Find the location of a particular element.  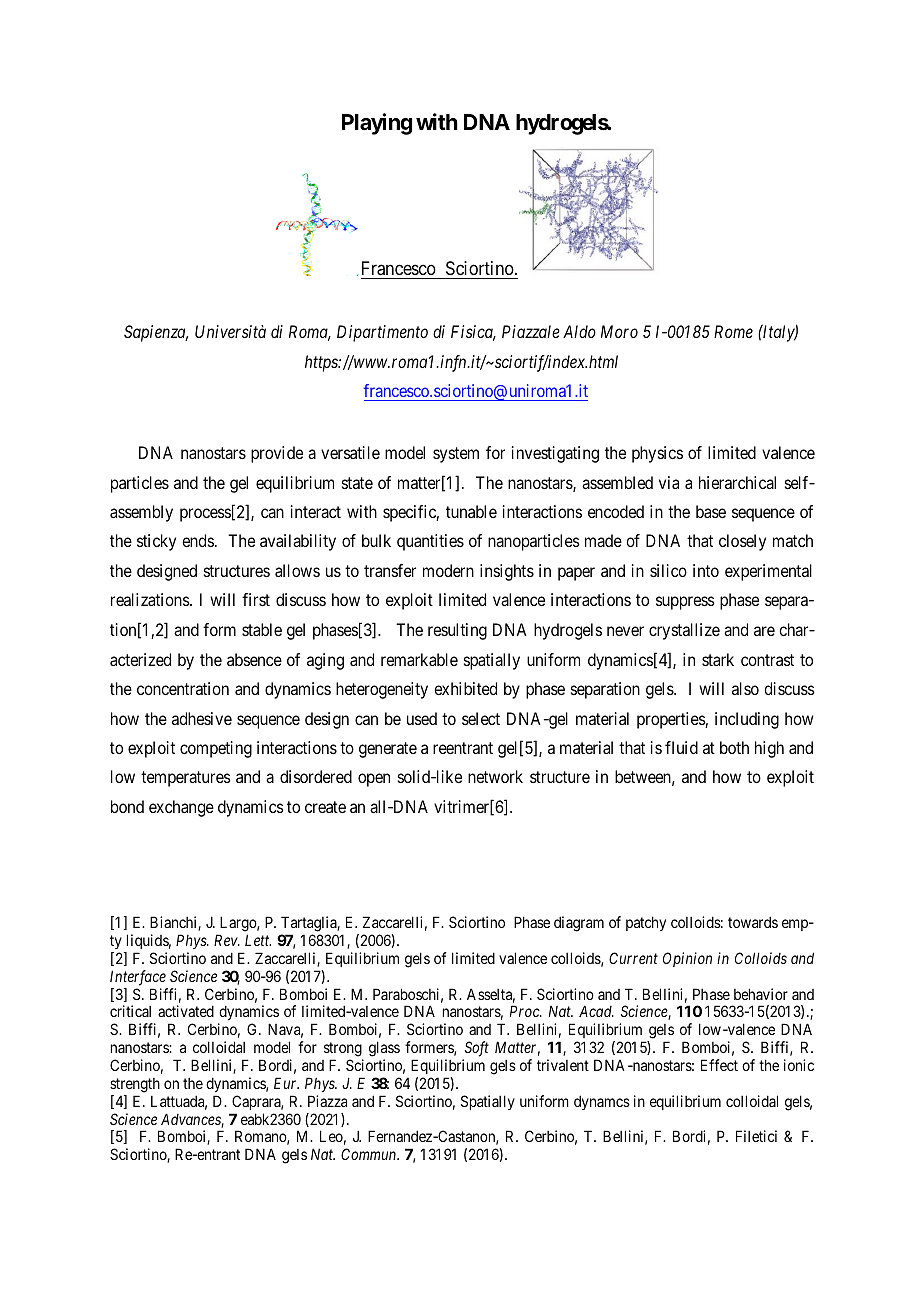

hierarchical is located at coordinates (737, 482).
